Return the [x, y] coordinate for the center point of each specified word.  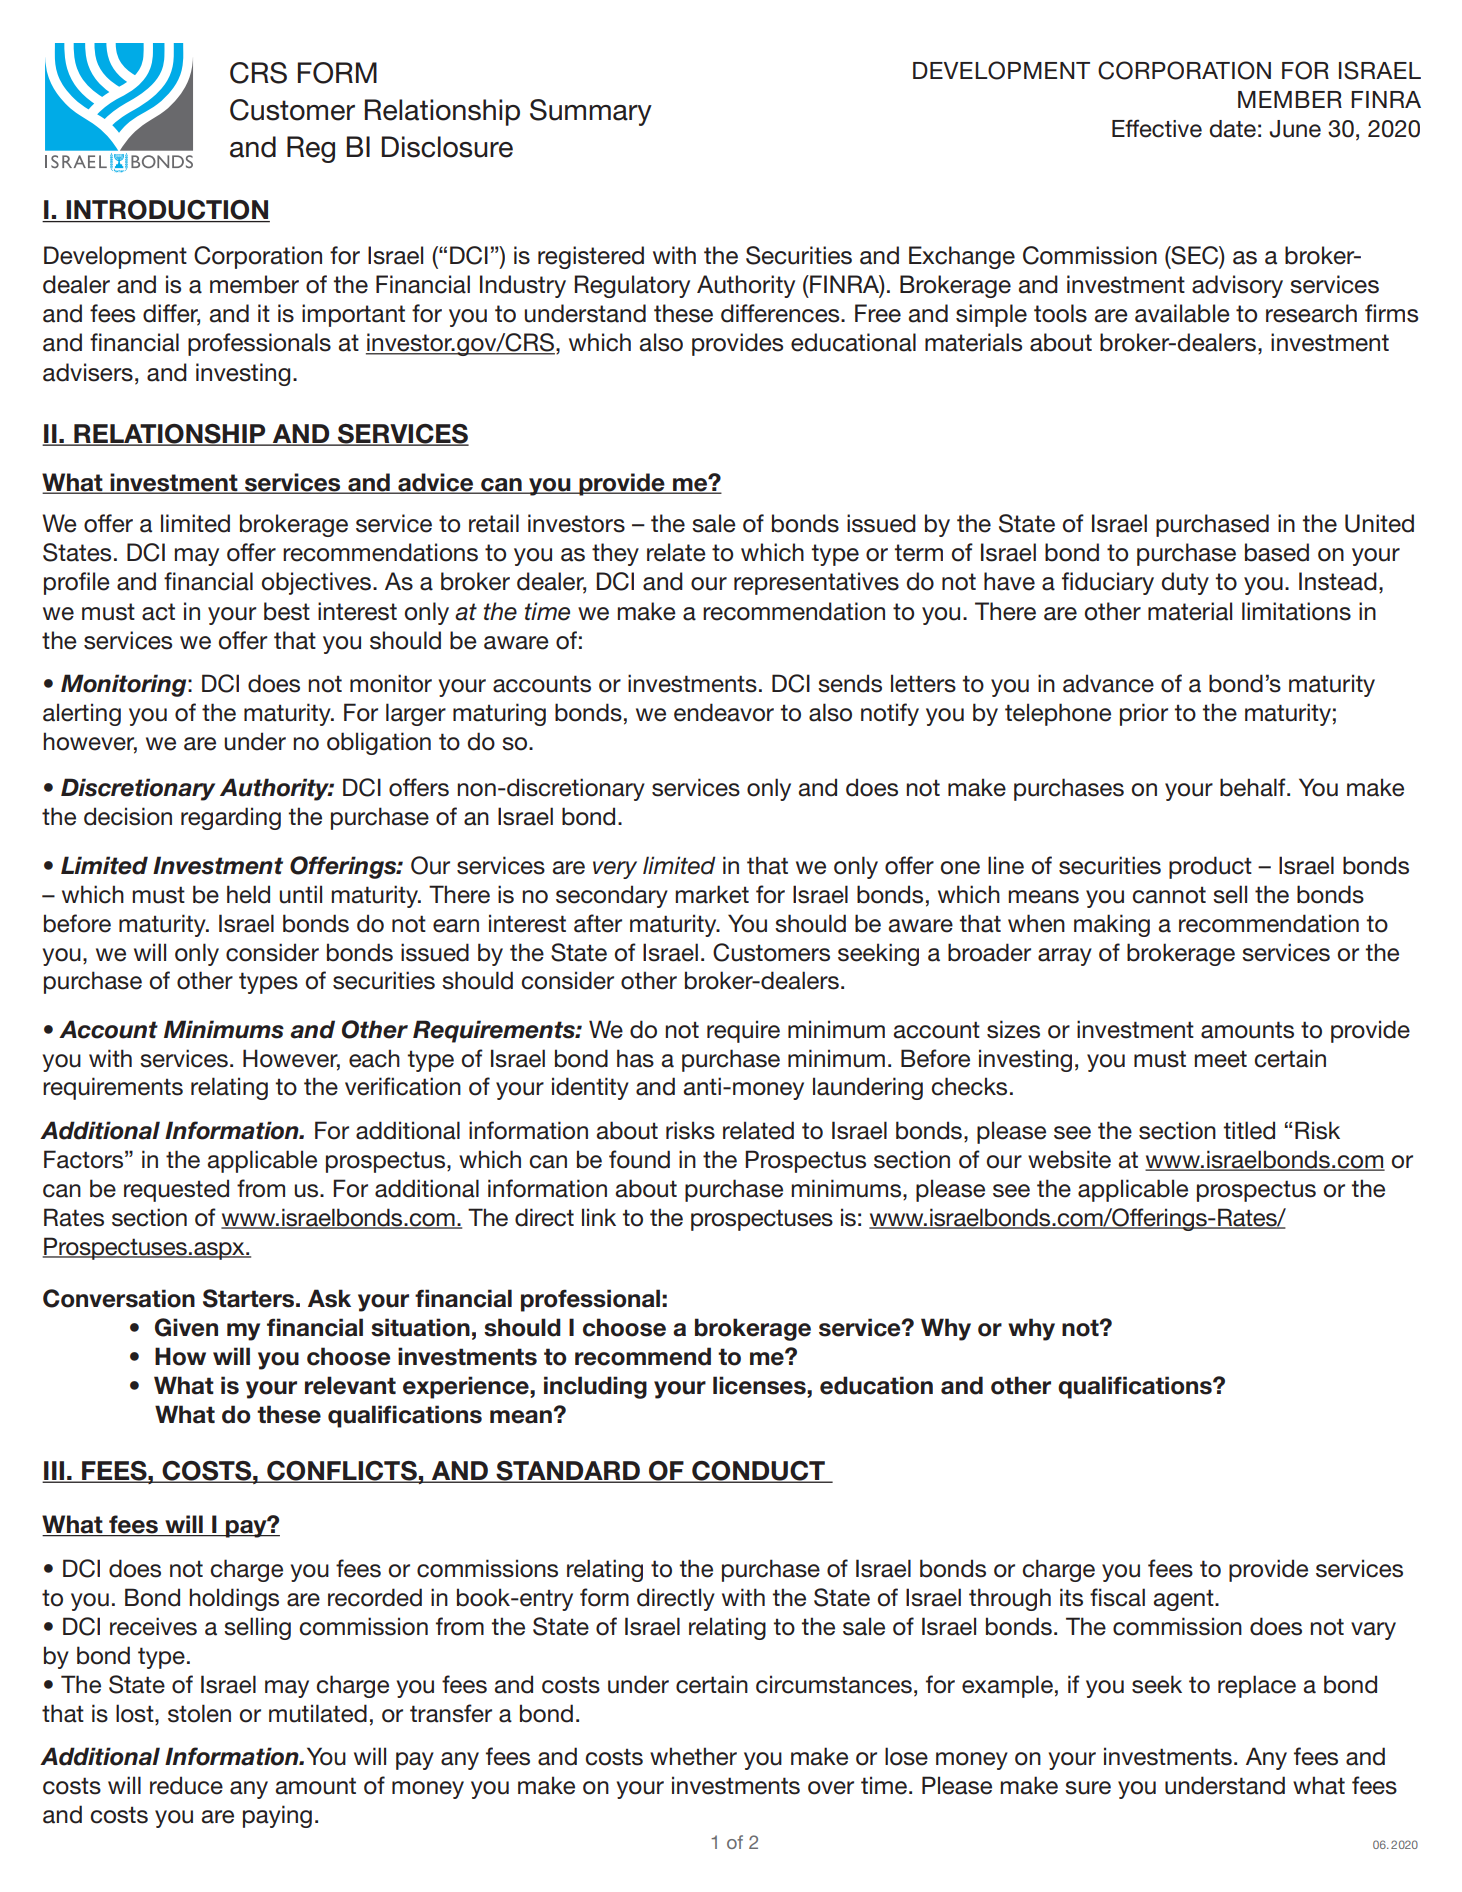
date [1232, 129]
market [712, 894]
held [248, 894]
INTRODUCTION [167, 211]
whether [693, 1756]
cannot [1169, 895]
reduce [186, 1785]
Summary [591, 112]
